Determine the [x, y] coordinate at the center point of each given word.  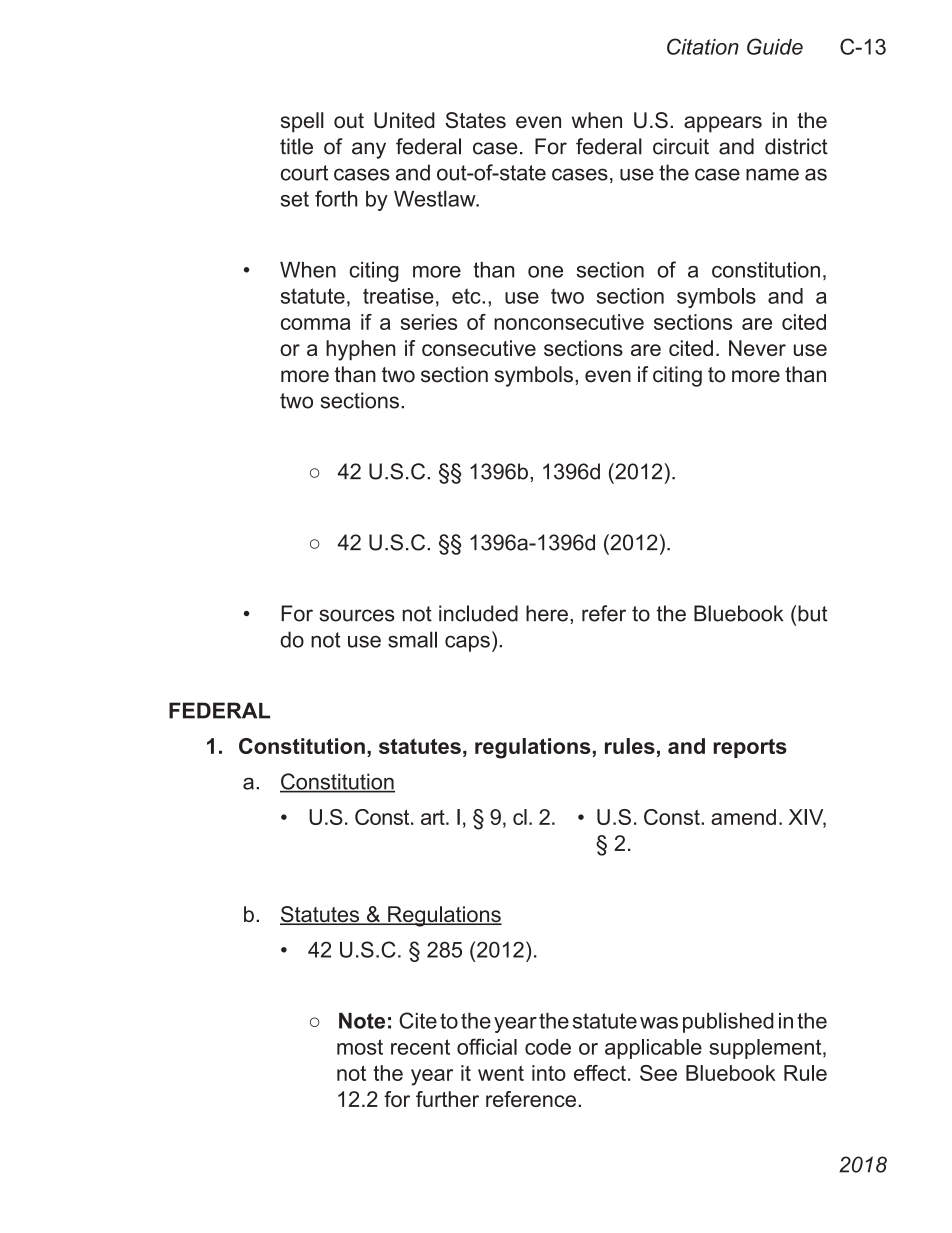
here [547, 613]
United [404, 120]
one [545, 272]
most [360, 1047]
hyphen [360, 350]
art [434, 817]
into [549, 1073]
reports [750, 748]
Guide [775, 46]
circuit [681, 146]
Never [757, 348]
